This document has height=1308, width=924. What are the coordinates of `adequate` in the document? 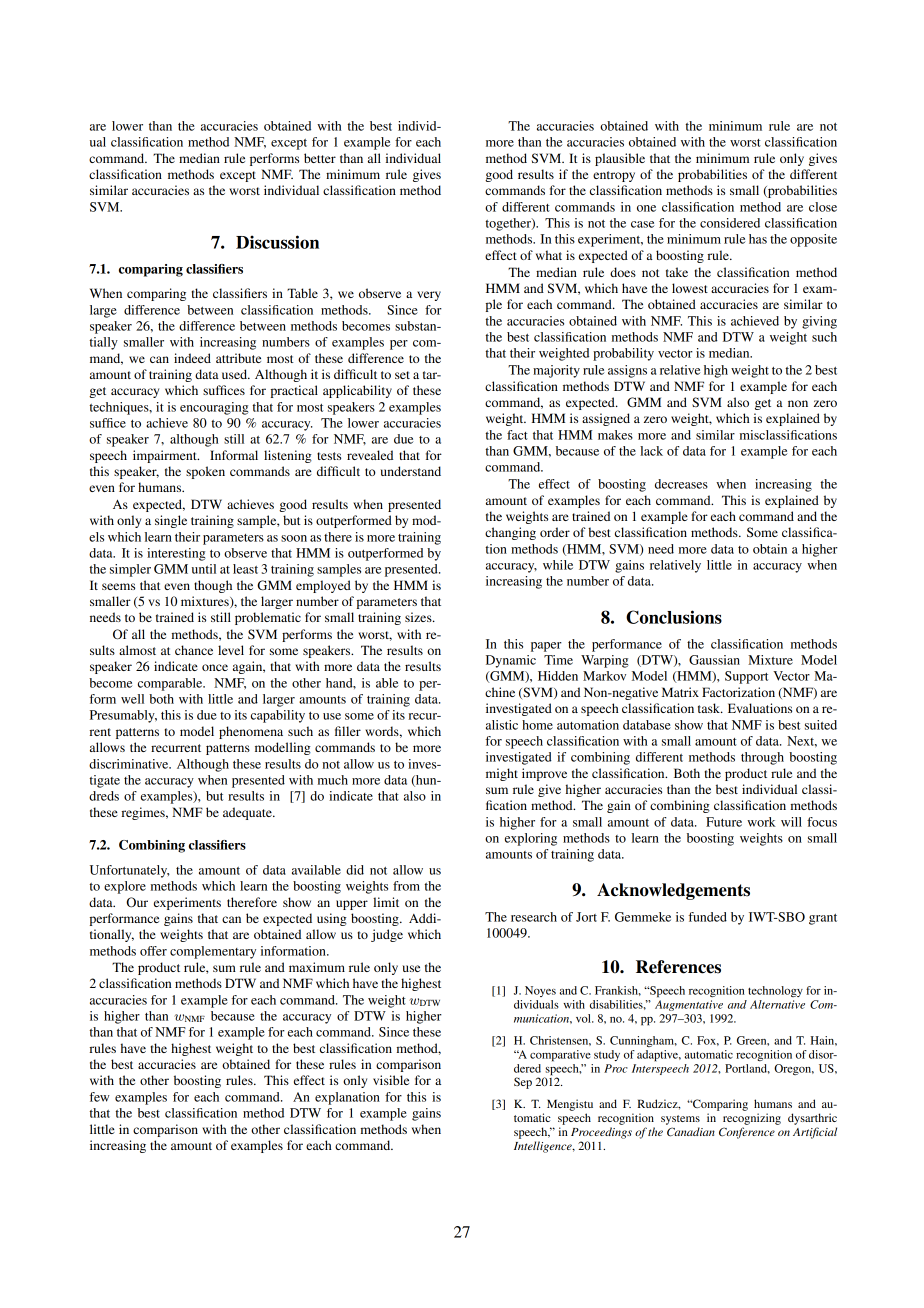 It's located at (248, 813).
